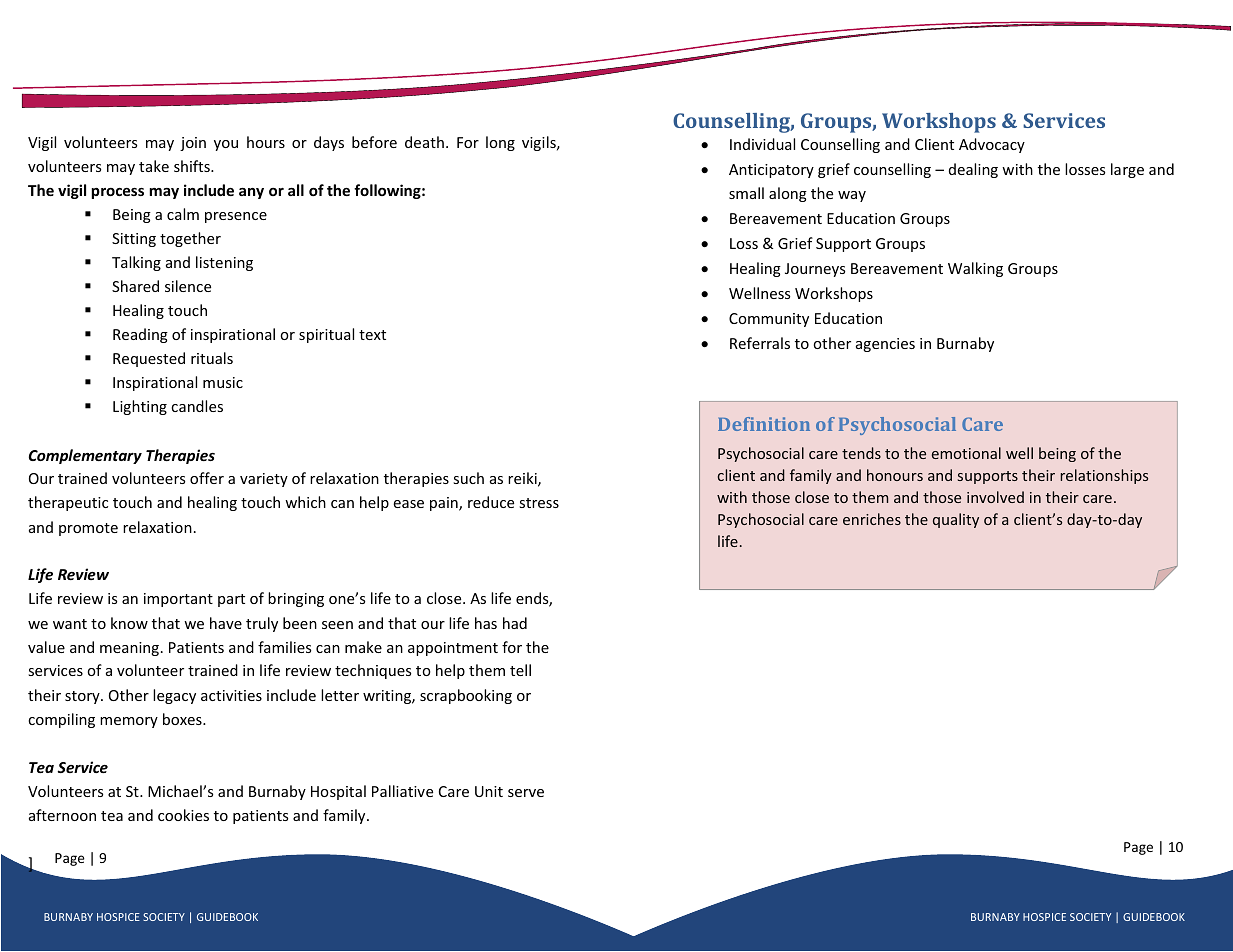  Describe the element at coordinates (424, 142) in the screenshot. I see `death` at that location.
